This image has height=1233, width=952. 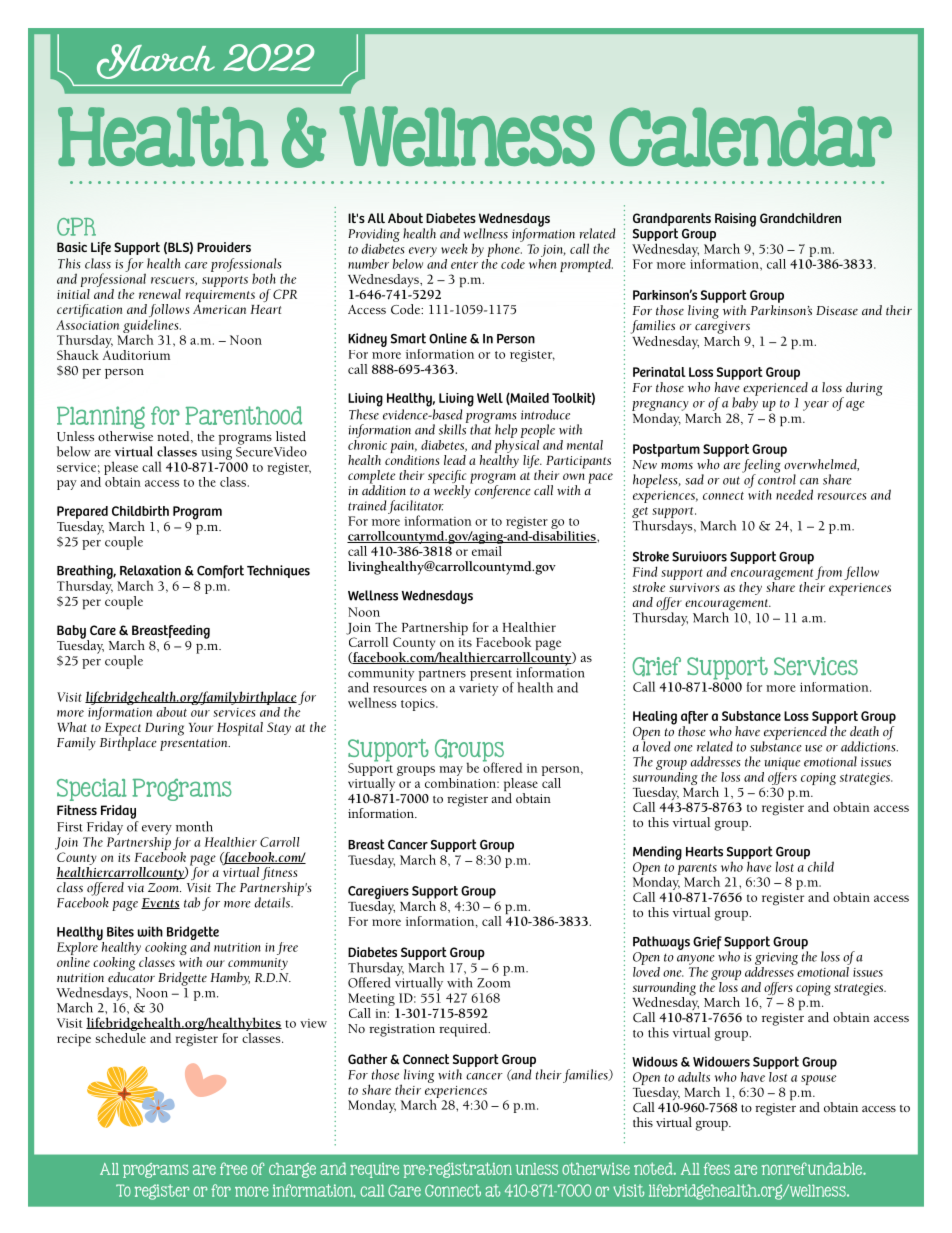 I want to click on from, so click(x=828, y=573).
